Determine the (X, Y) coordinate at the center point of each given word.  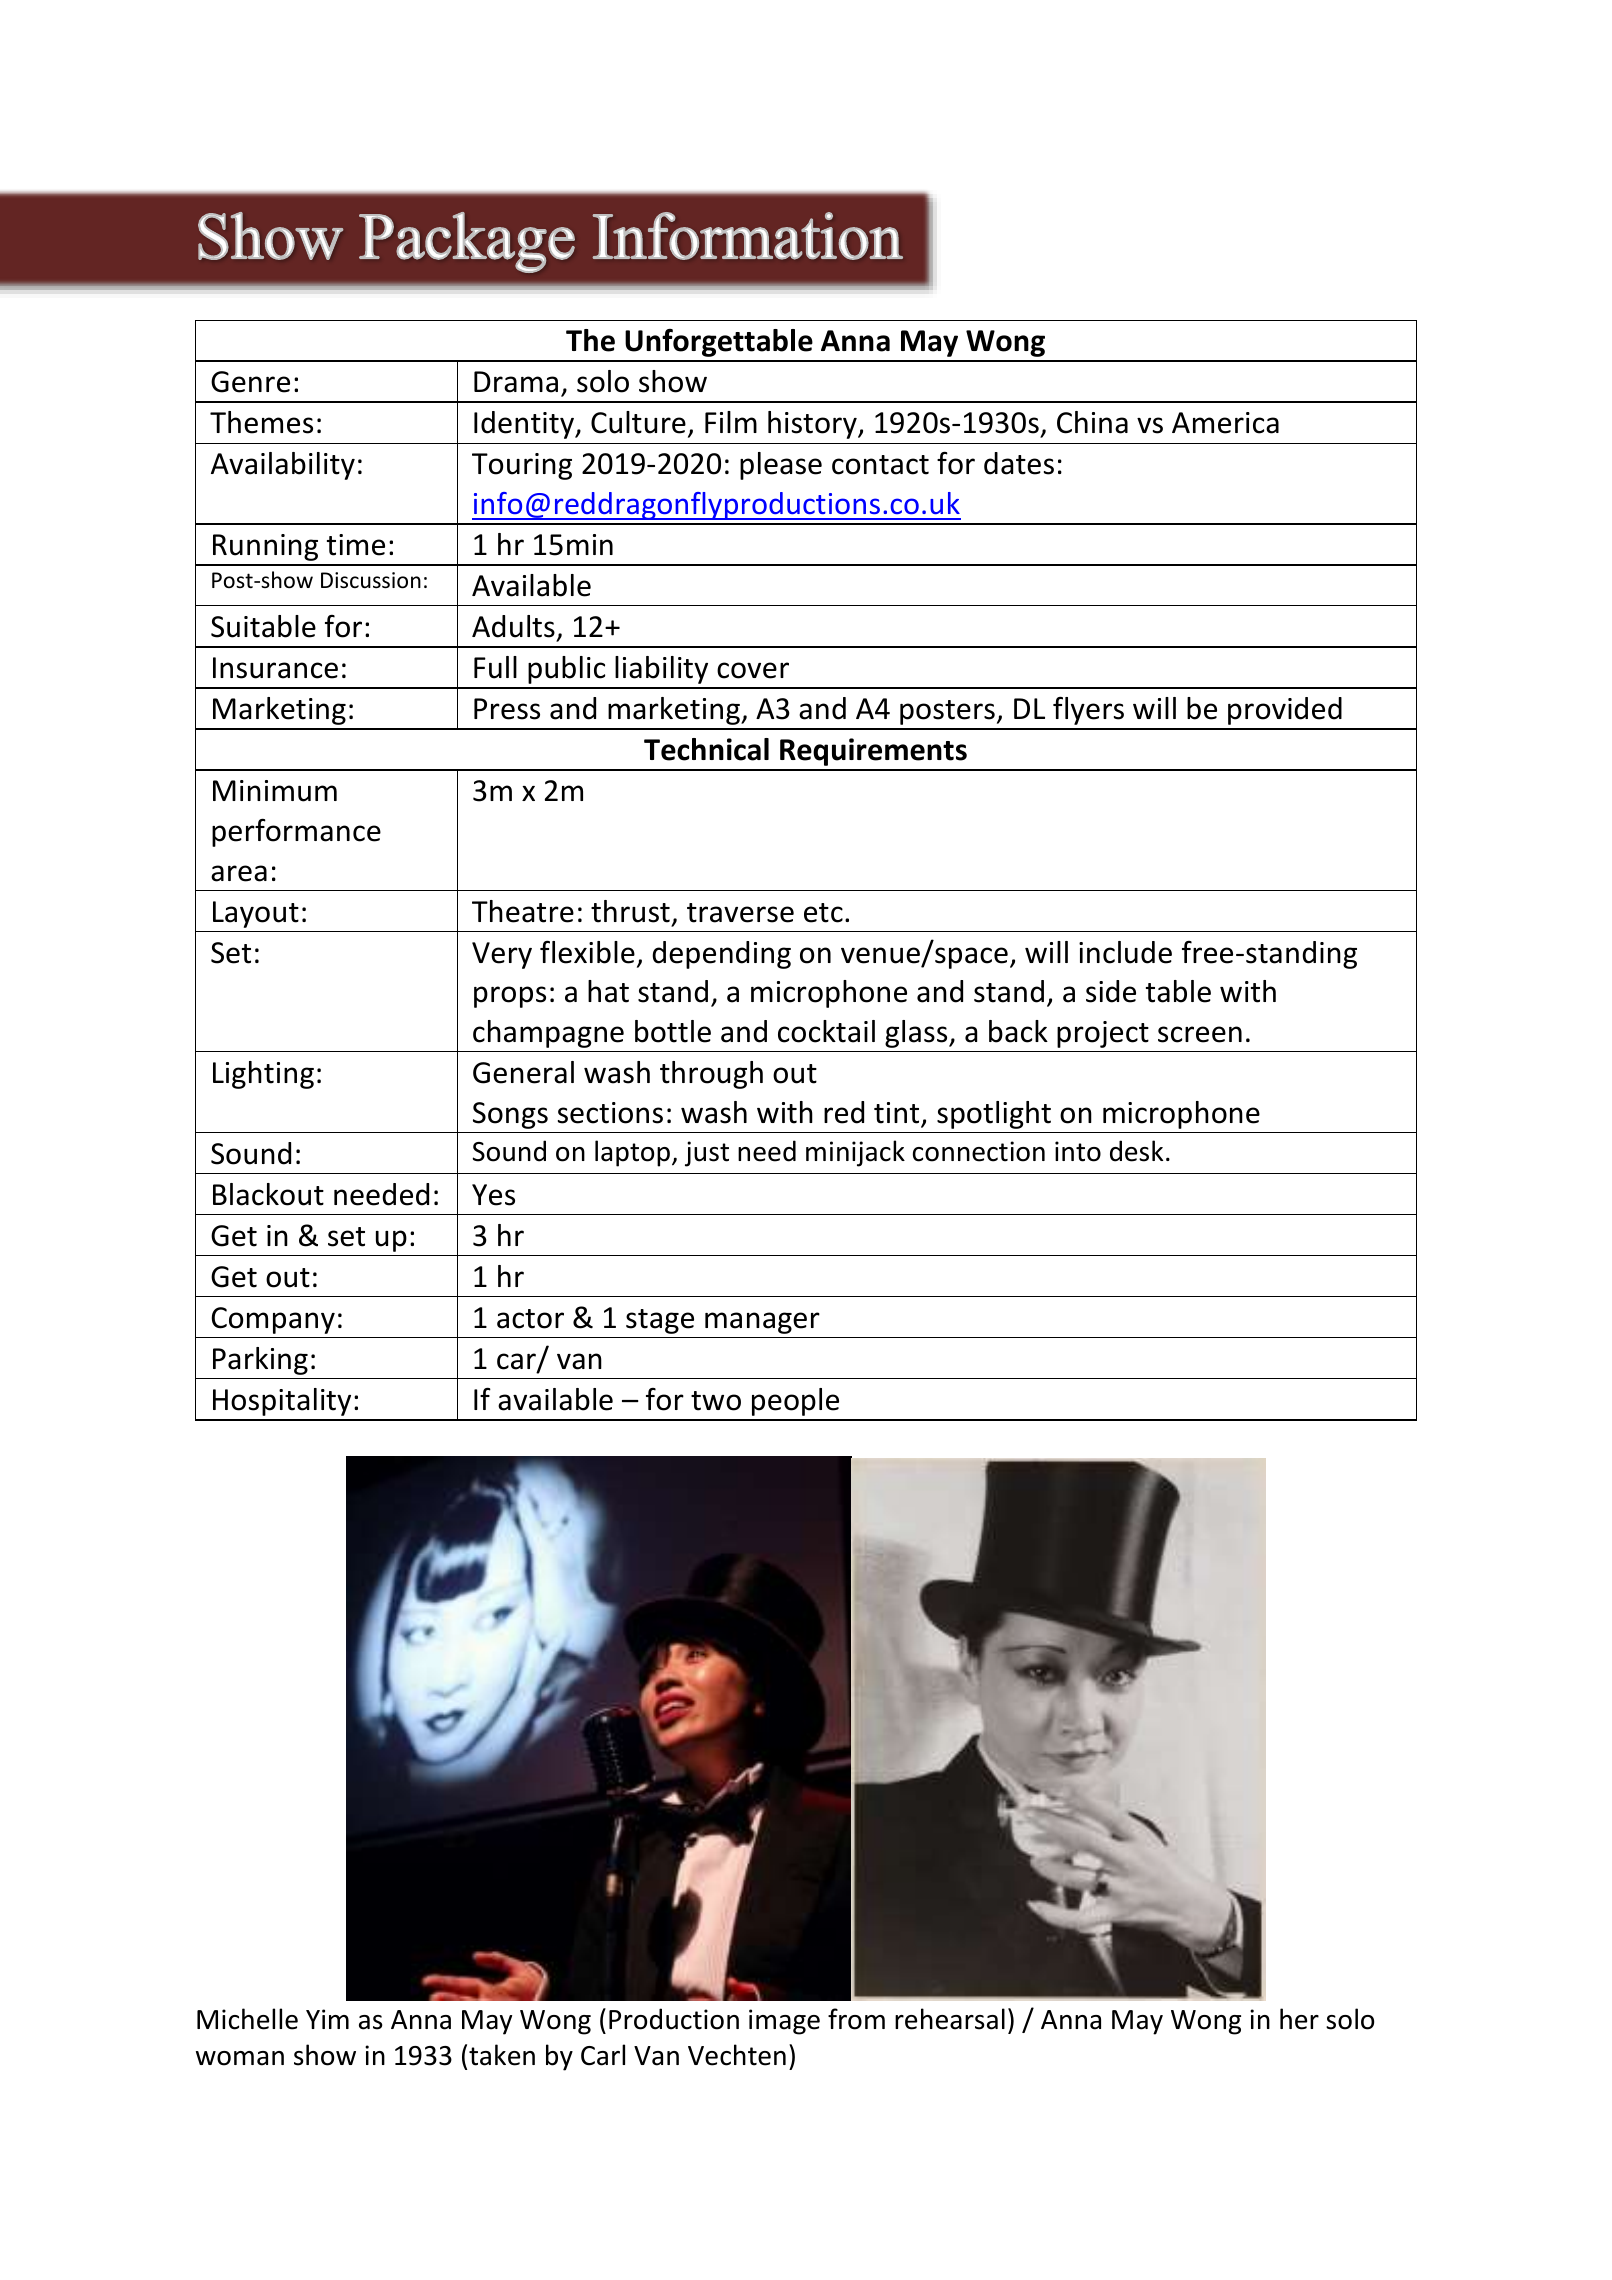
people (795, 1402)
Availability (283, 466)
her (1299, 2019)
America (1225, 423)
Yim (327, 2019)
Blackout (268, 1194)
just (707, 1154)
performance (296, 832)
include (1125, 952)
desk (1136, 1151)
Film (731, 422)
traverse (740, 913)
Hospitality (282, 1402)
